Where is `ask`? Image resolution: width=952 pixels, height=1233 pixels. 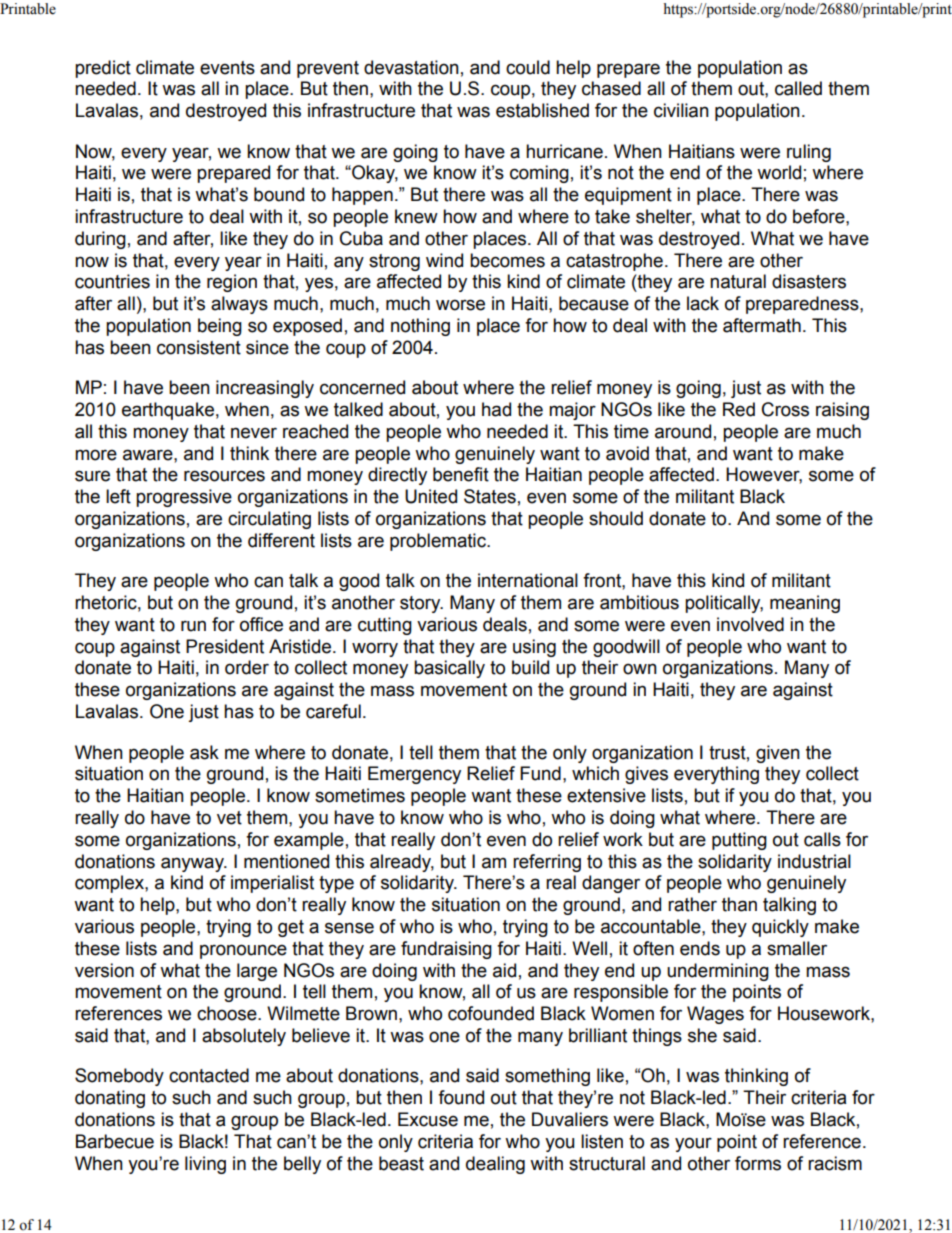 ask is located at coordinates (204, 752).
